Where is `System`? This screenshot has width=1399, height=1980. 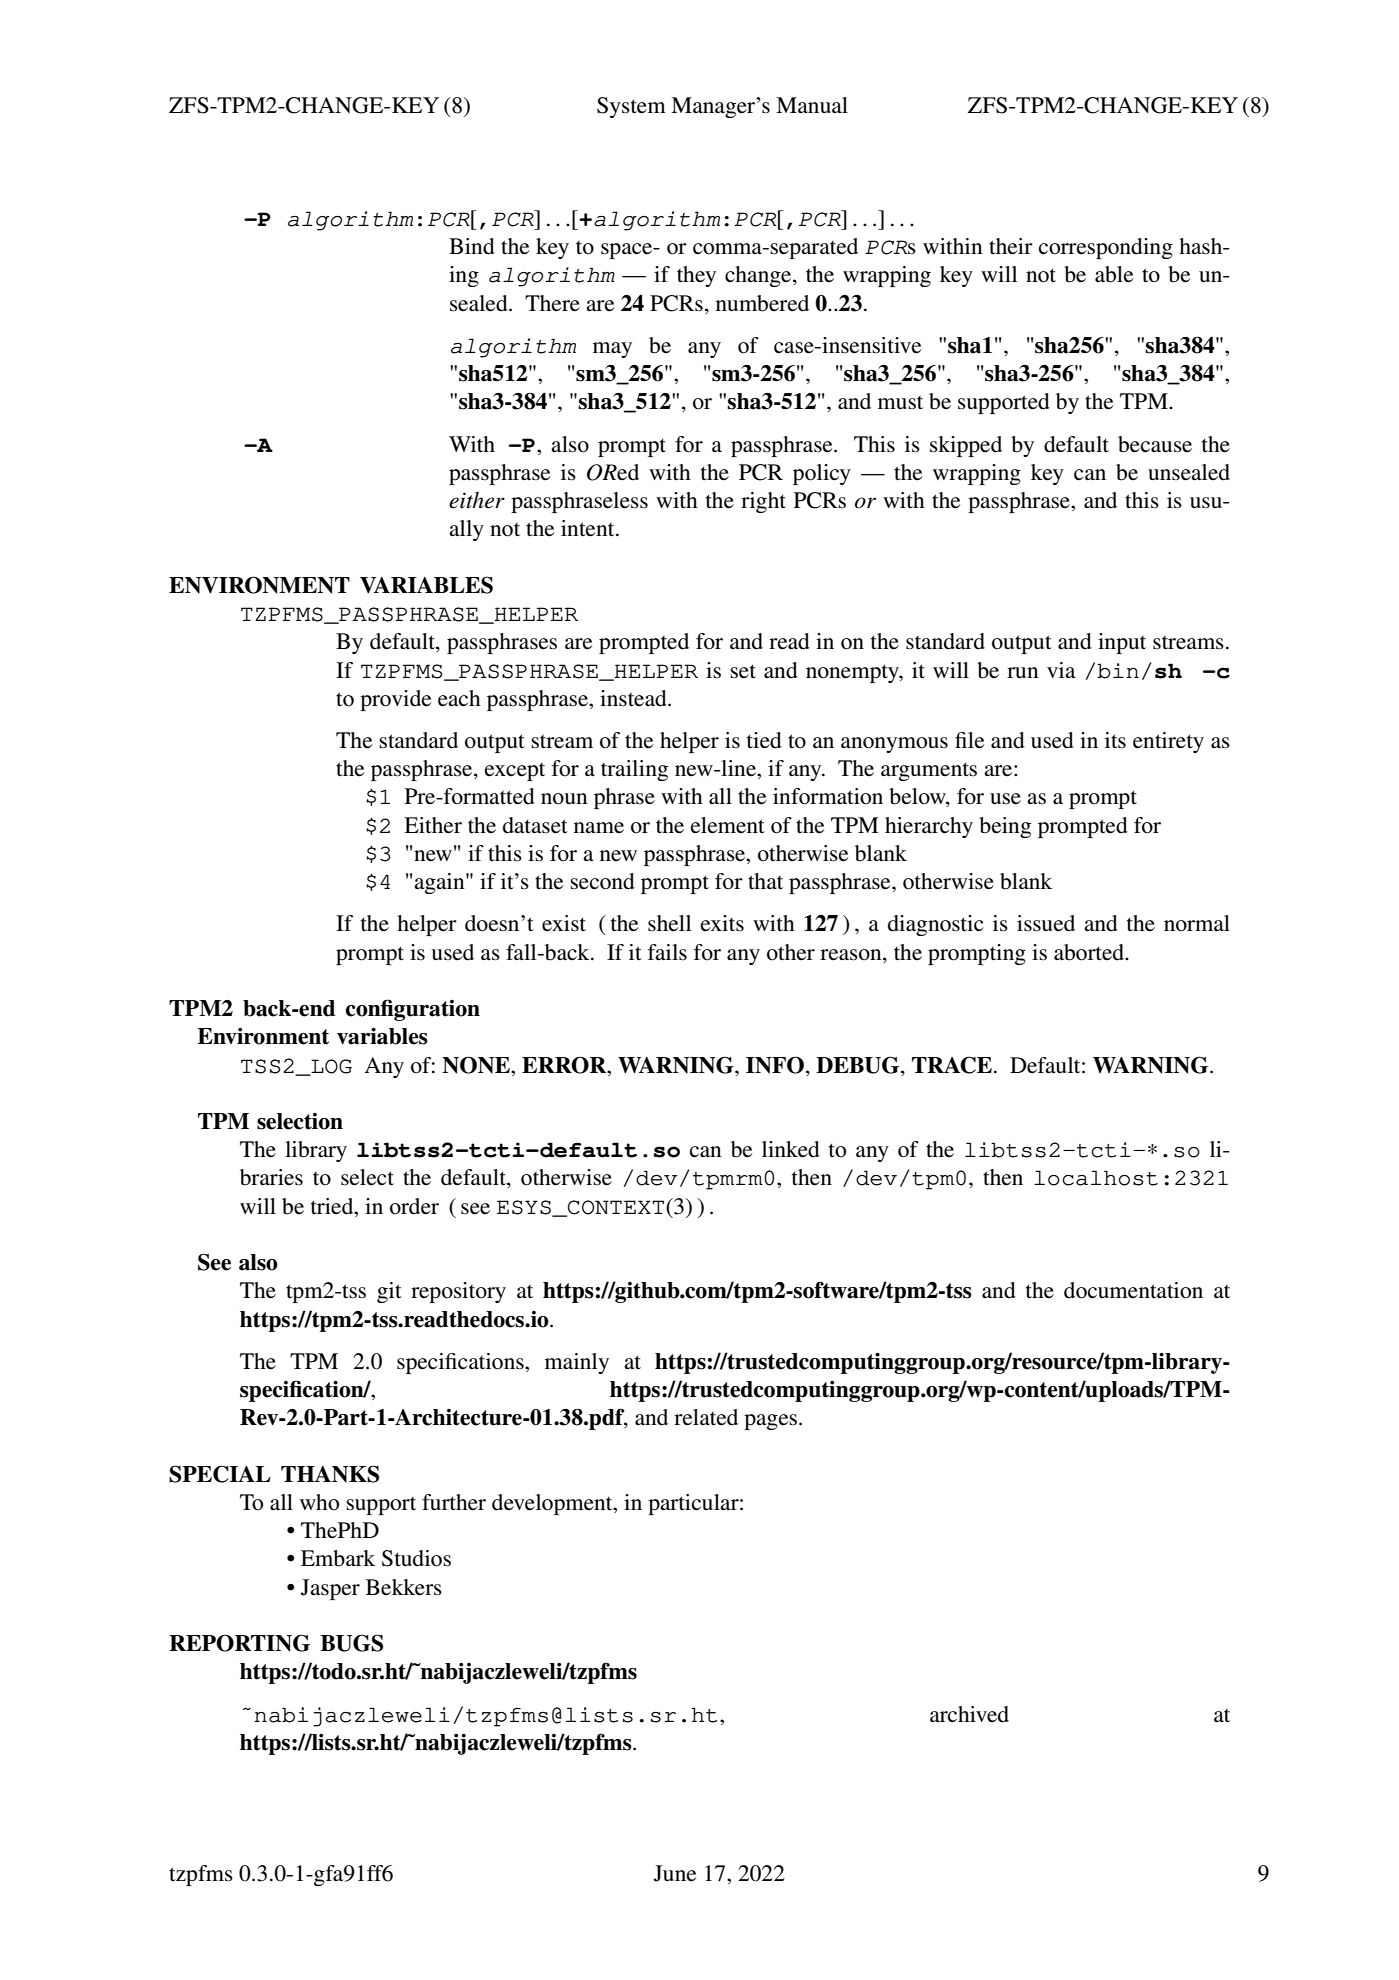 System is located at coordinates (631, 107).
